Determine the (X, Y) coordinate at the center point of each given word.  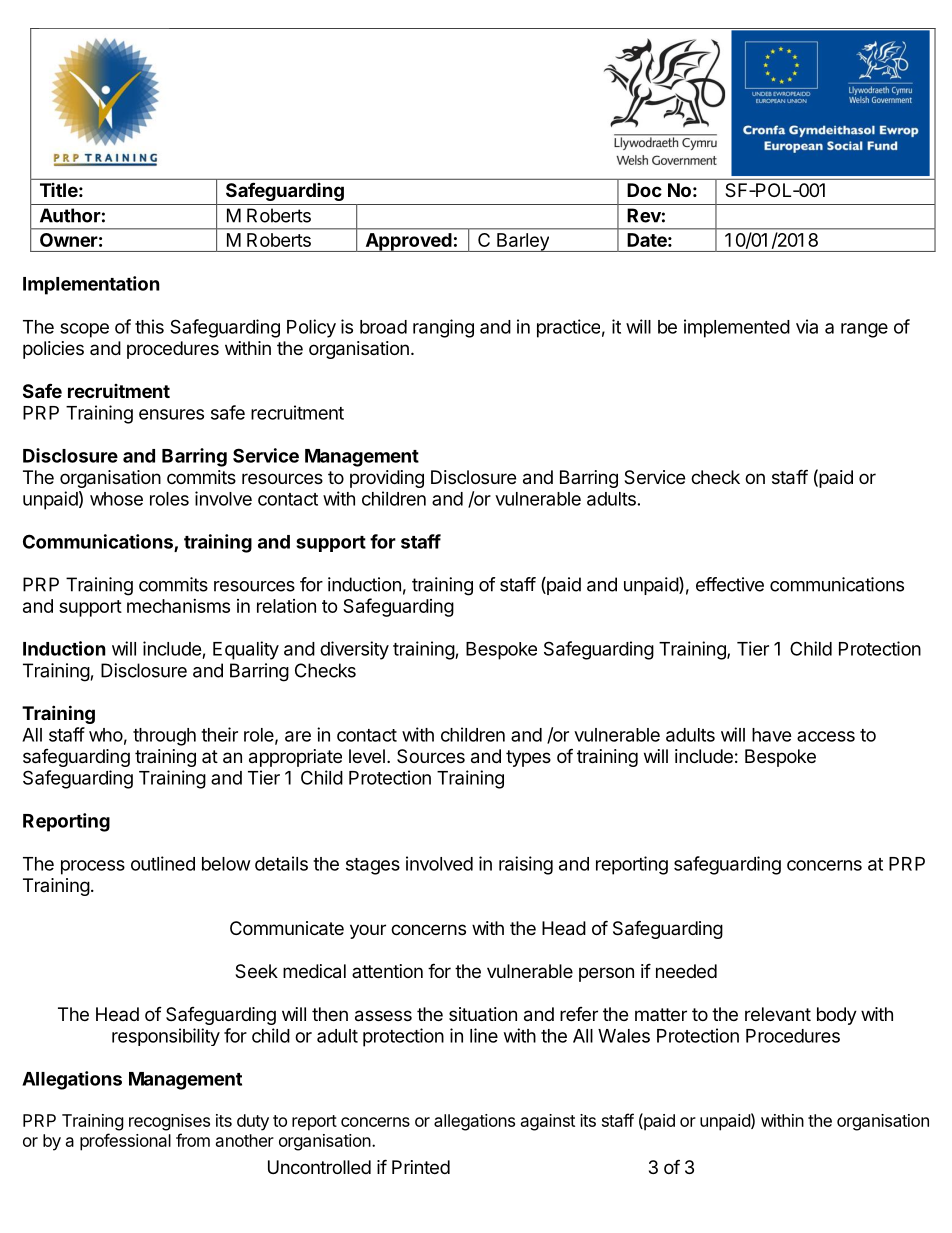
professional (125, 1142)
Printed (421, 1167)
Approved (408, 242)
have (772, 735)
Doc (644, 190)
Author (70, 215)
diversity (354, 650)
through (164, 737)
